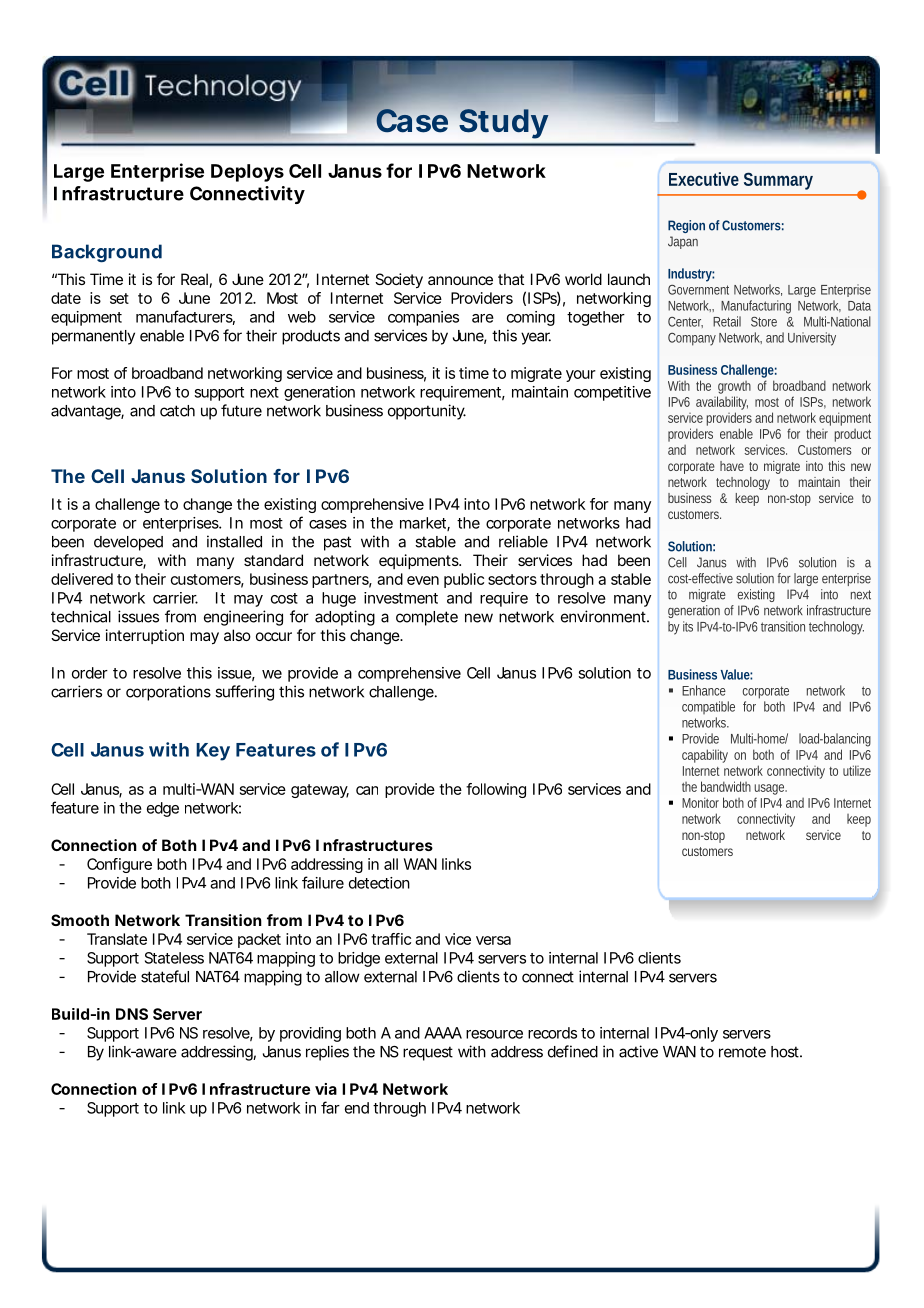 This screenshot has height=1308, width=924. What do you see at coordinates (425, 524) in the screenshot?
I see `market` at bounding box center [425, 524].
